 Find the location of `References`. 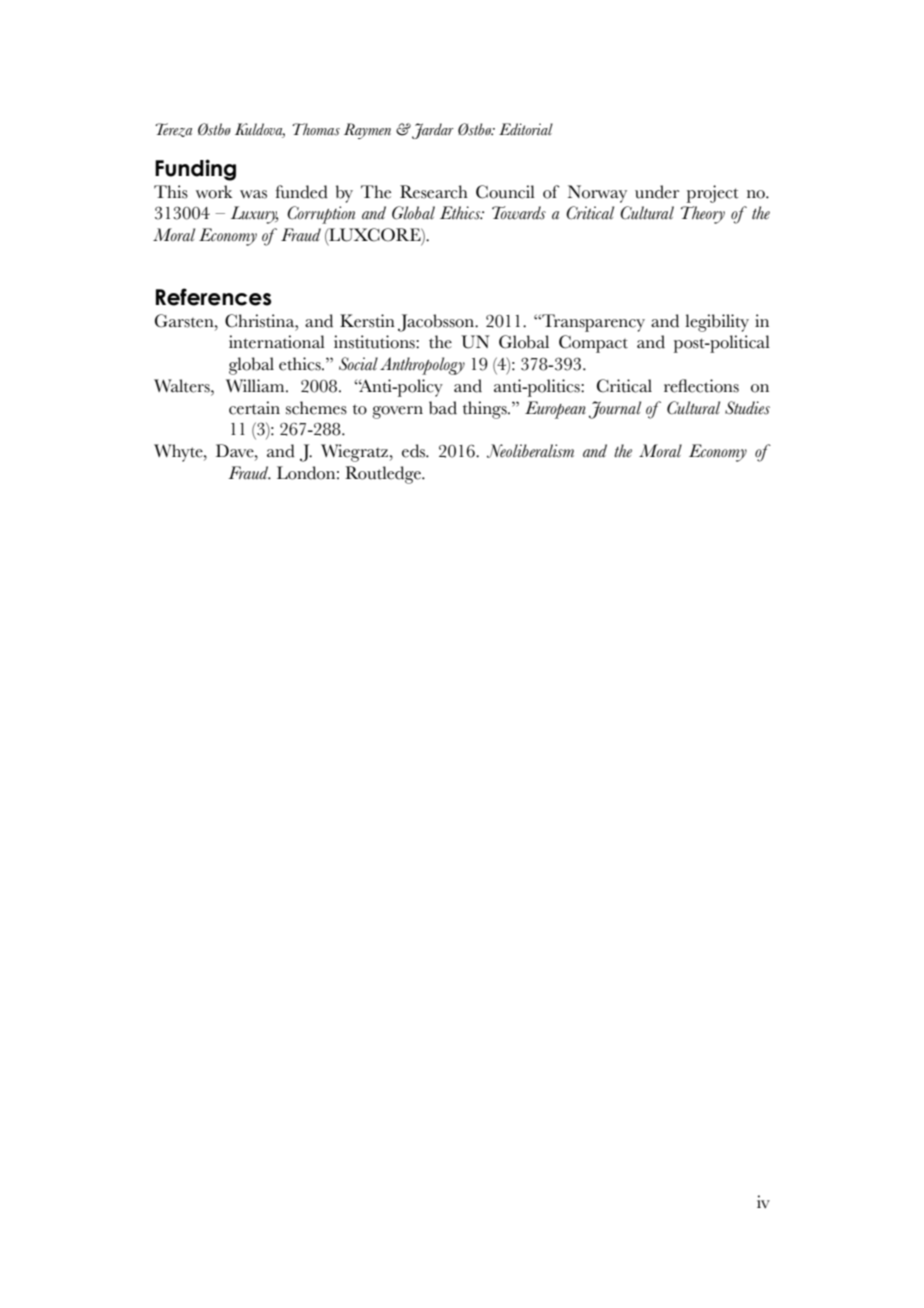

References is located at coordinates (213, 297).
